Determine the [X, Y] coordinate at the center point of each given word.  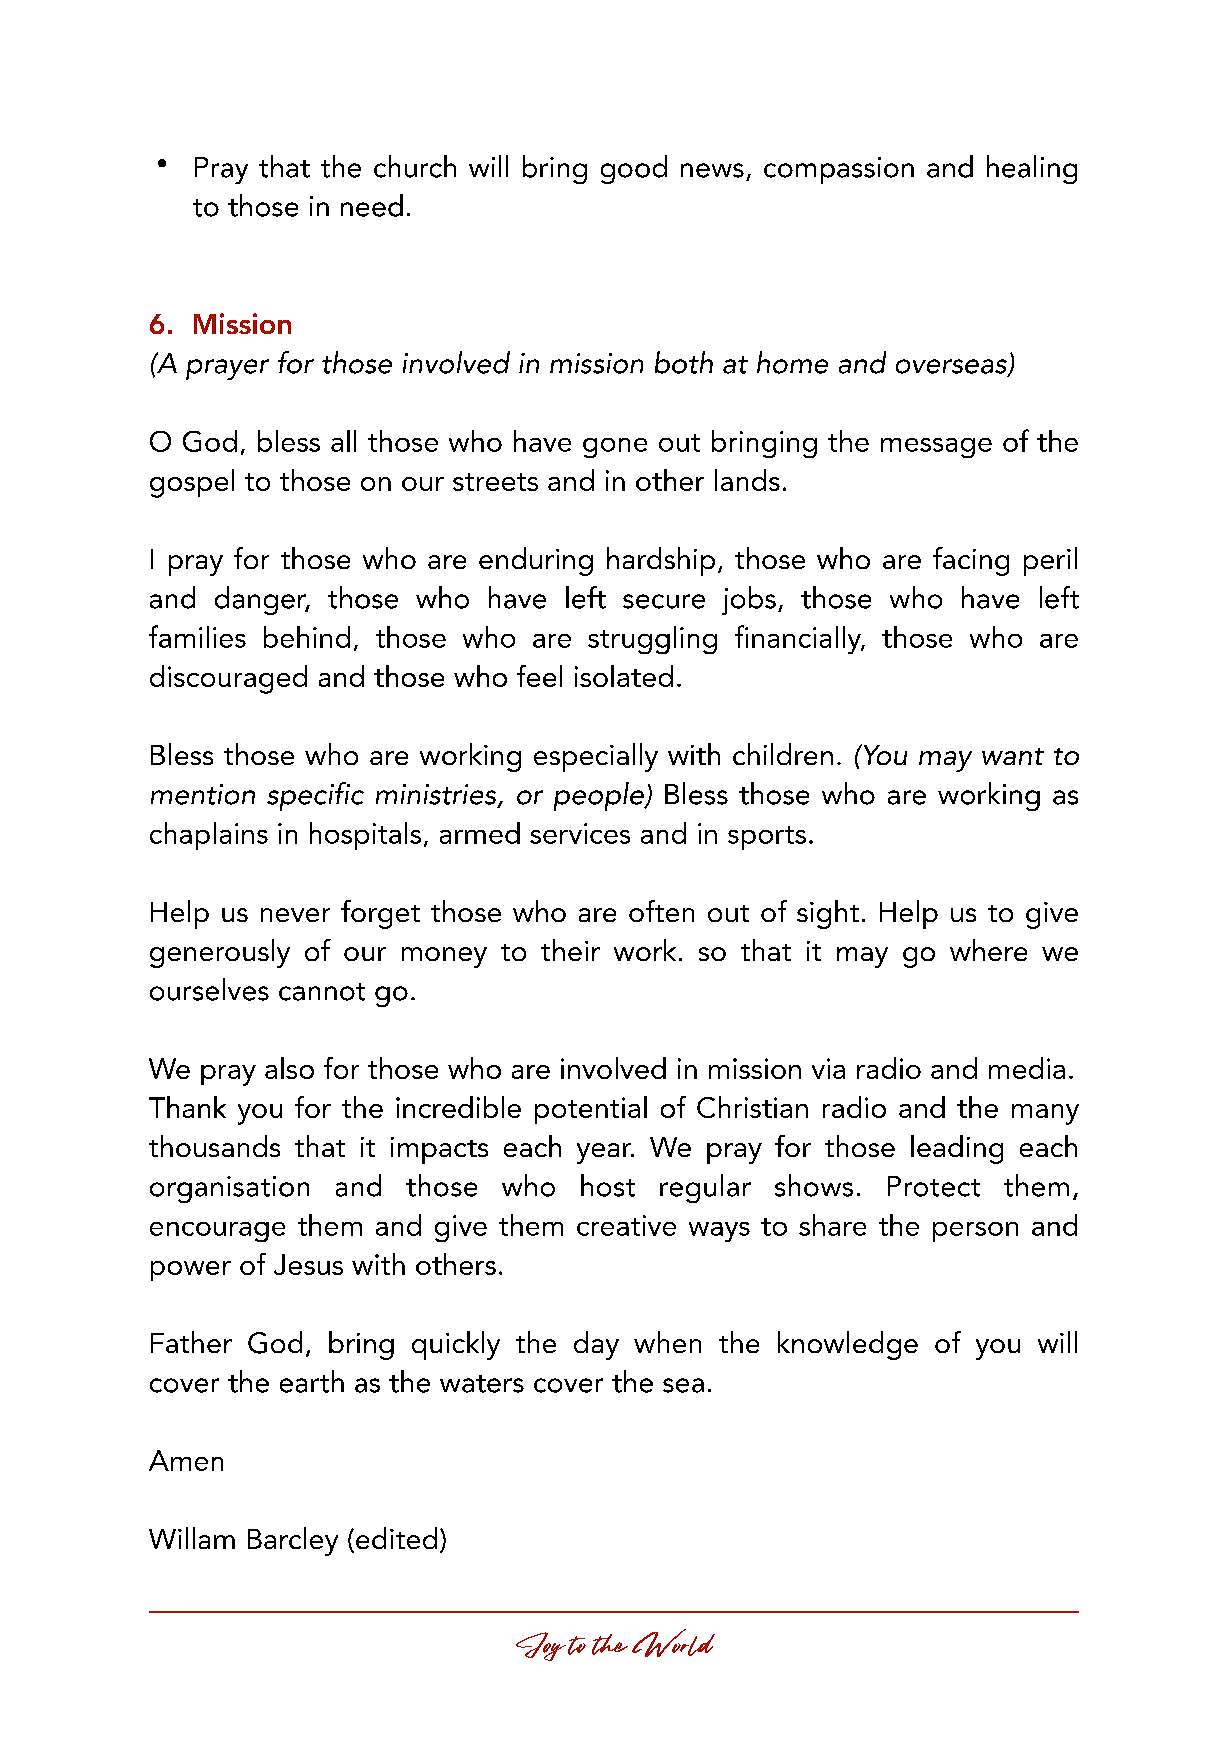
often [661, 911]
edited [396, 1538]
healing [1032, 169]
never [295, 915]
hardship [661, 561]
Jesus [308, 1264]
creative [626, 1225]
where [988, 950]
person [975, 1232]
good [634, 169]
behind [307, 637]
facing [971, 561]
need [372, 205]
